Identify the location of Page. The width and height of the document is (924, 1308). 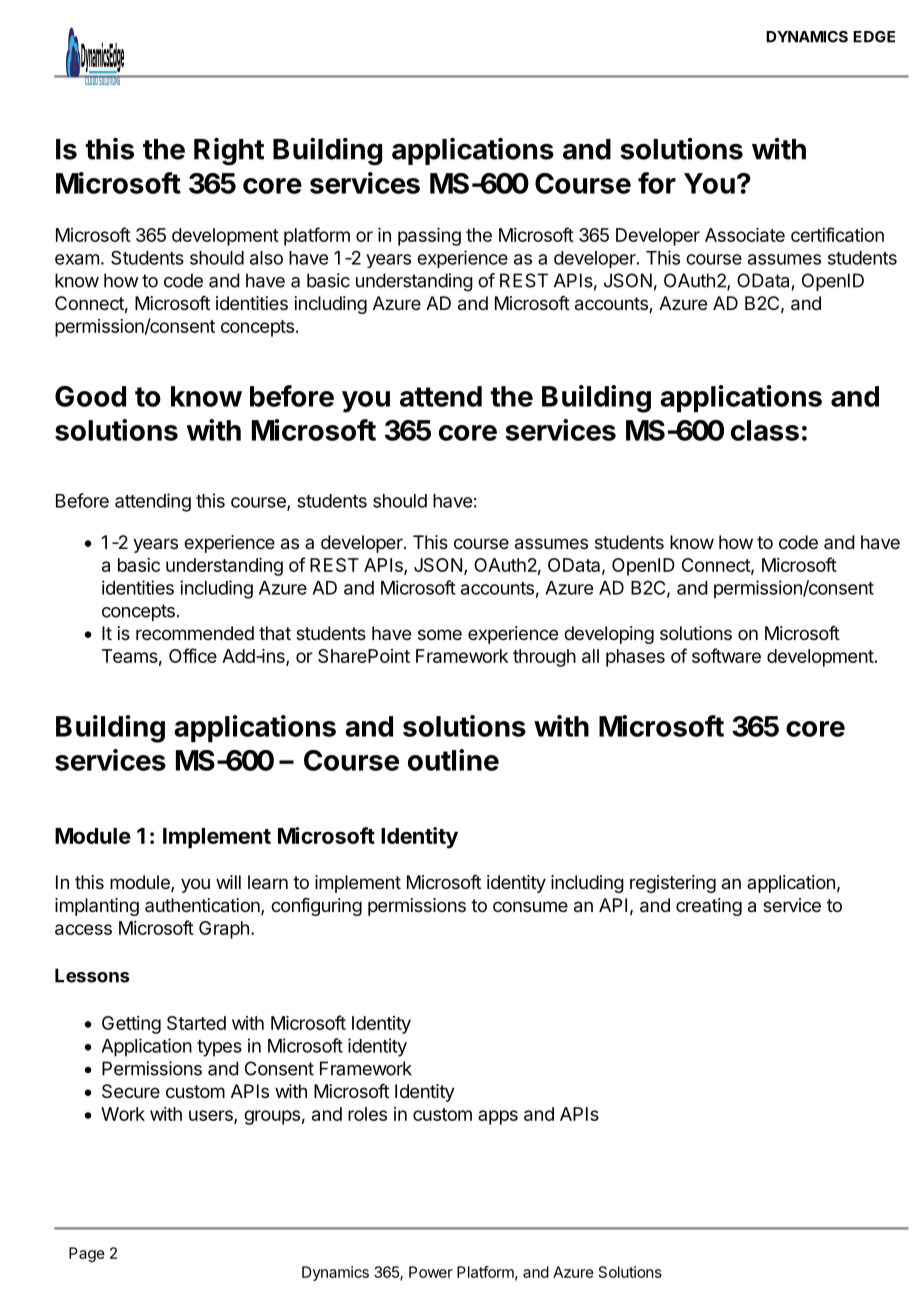
(87, 1254).
